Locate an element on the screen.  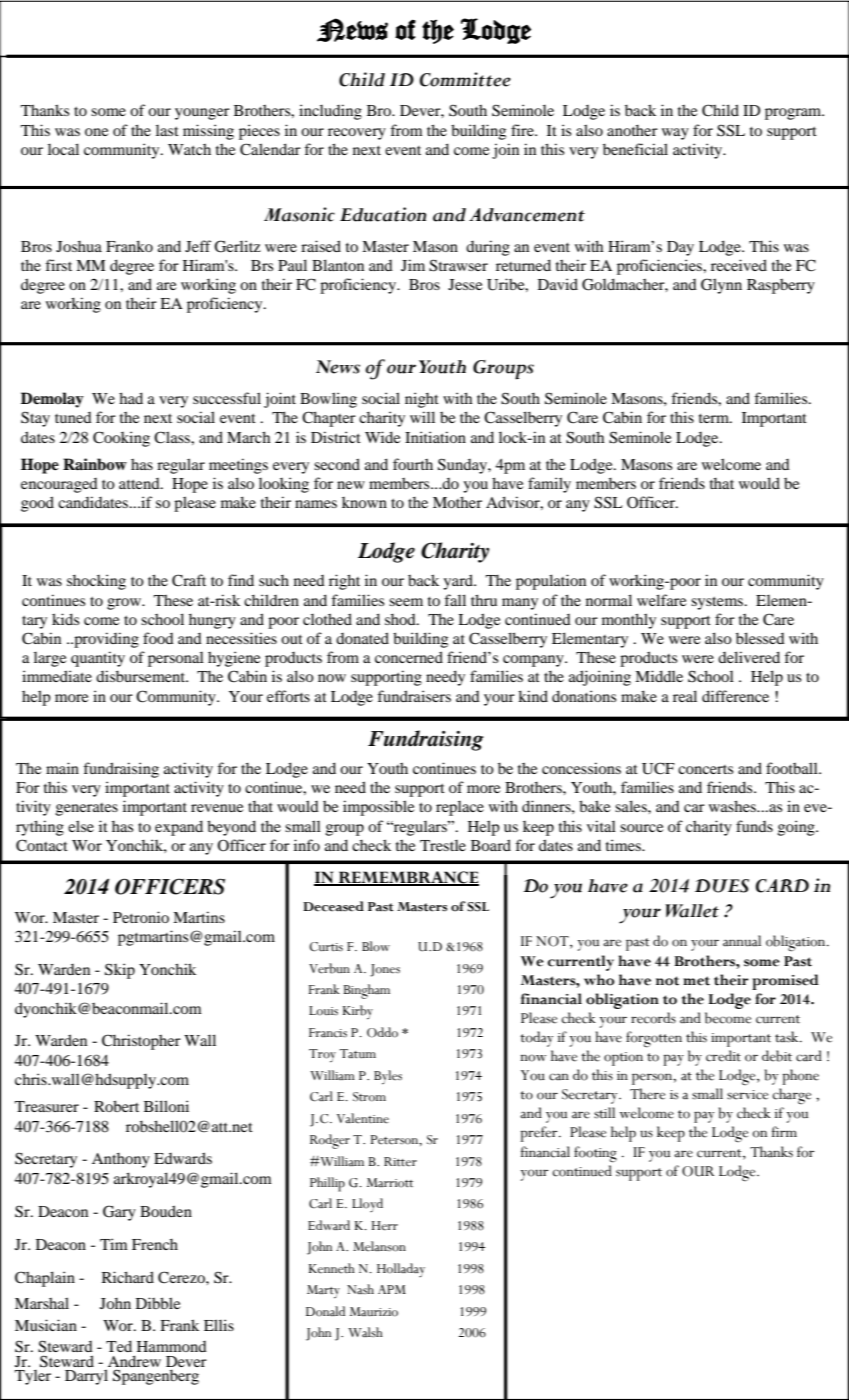
Cooking is located at coordinates (121, 439).
